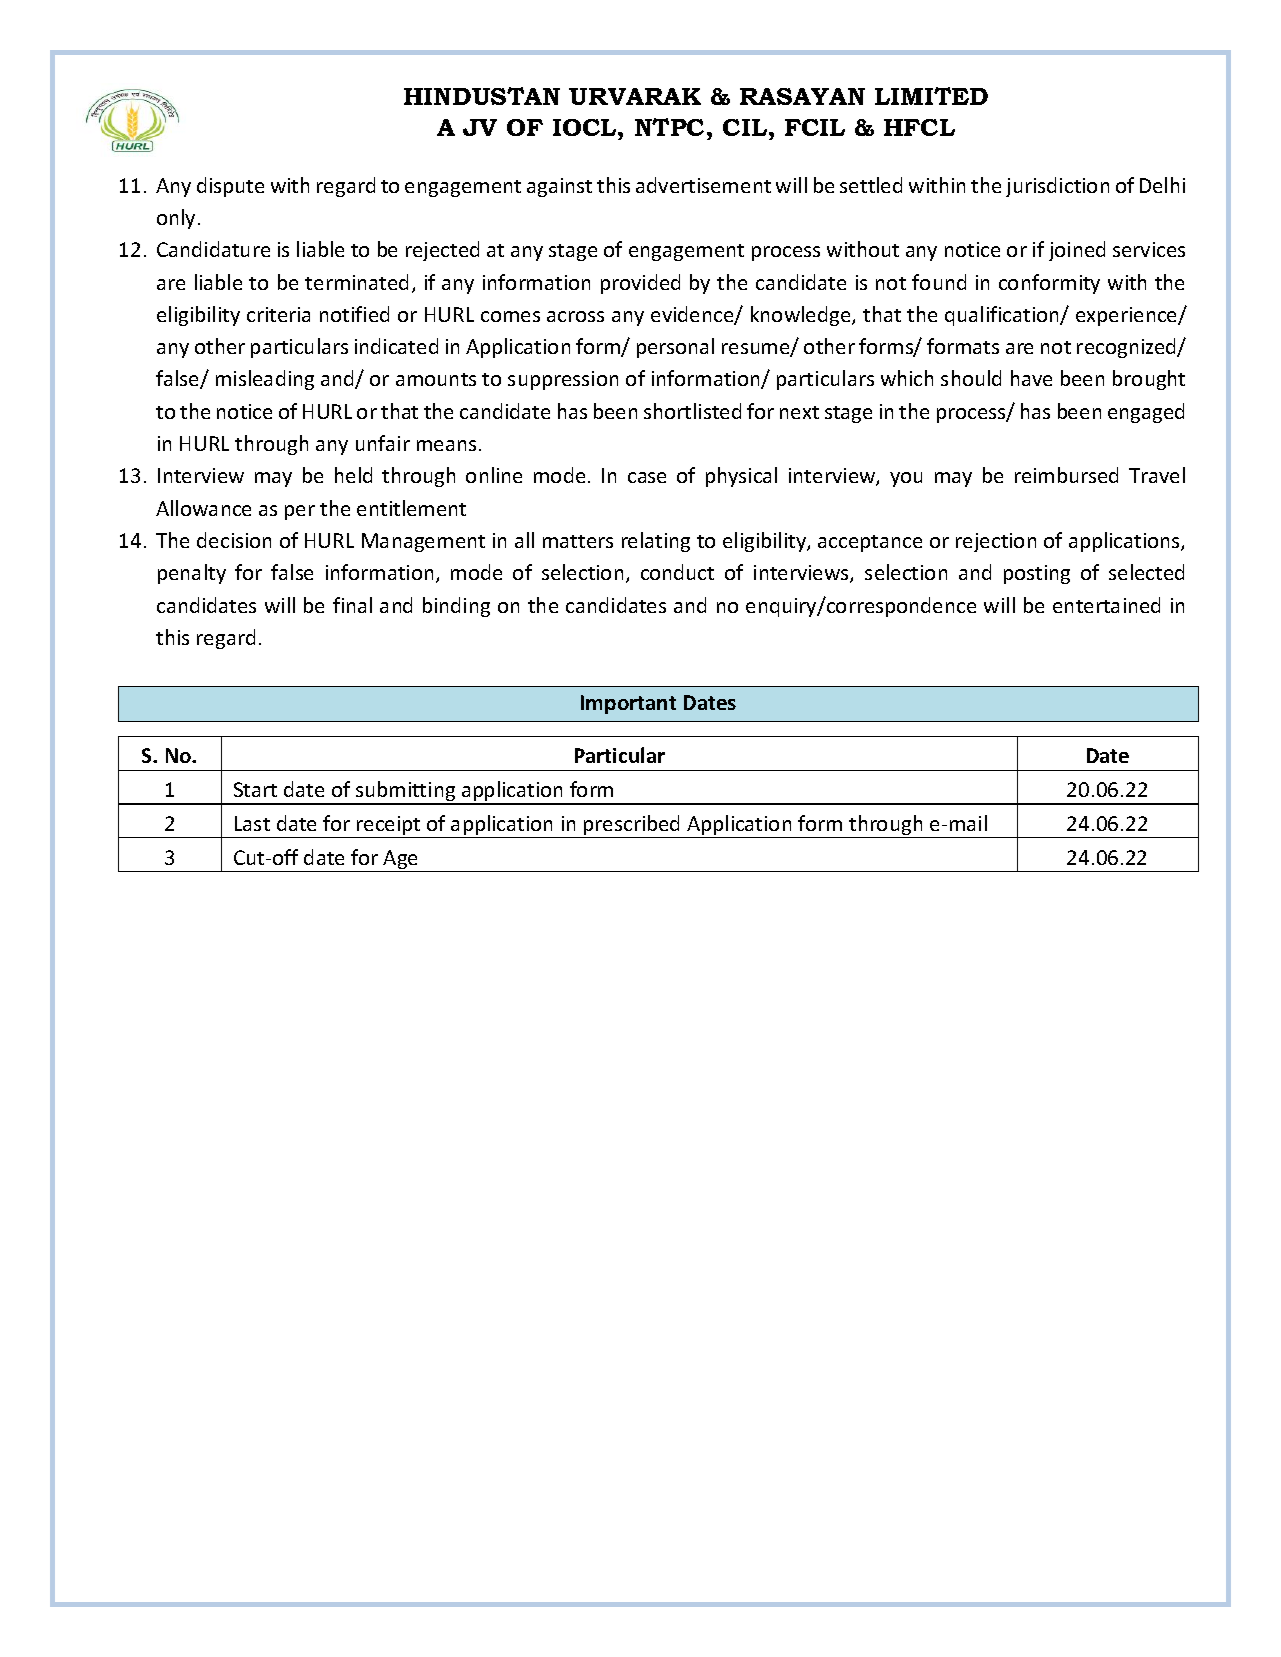 The height and width of the screenshot is (1657, 1281). I want to click on held, so click(353, 475).
